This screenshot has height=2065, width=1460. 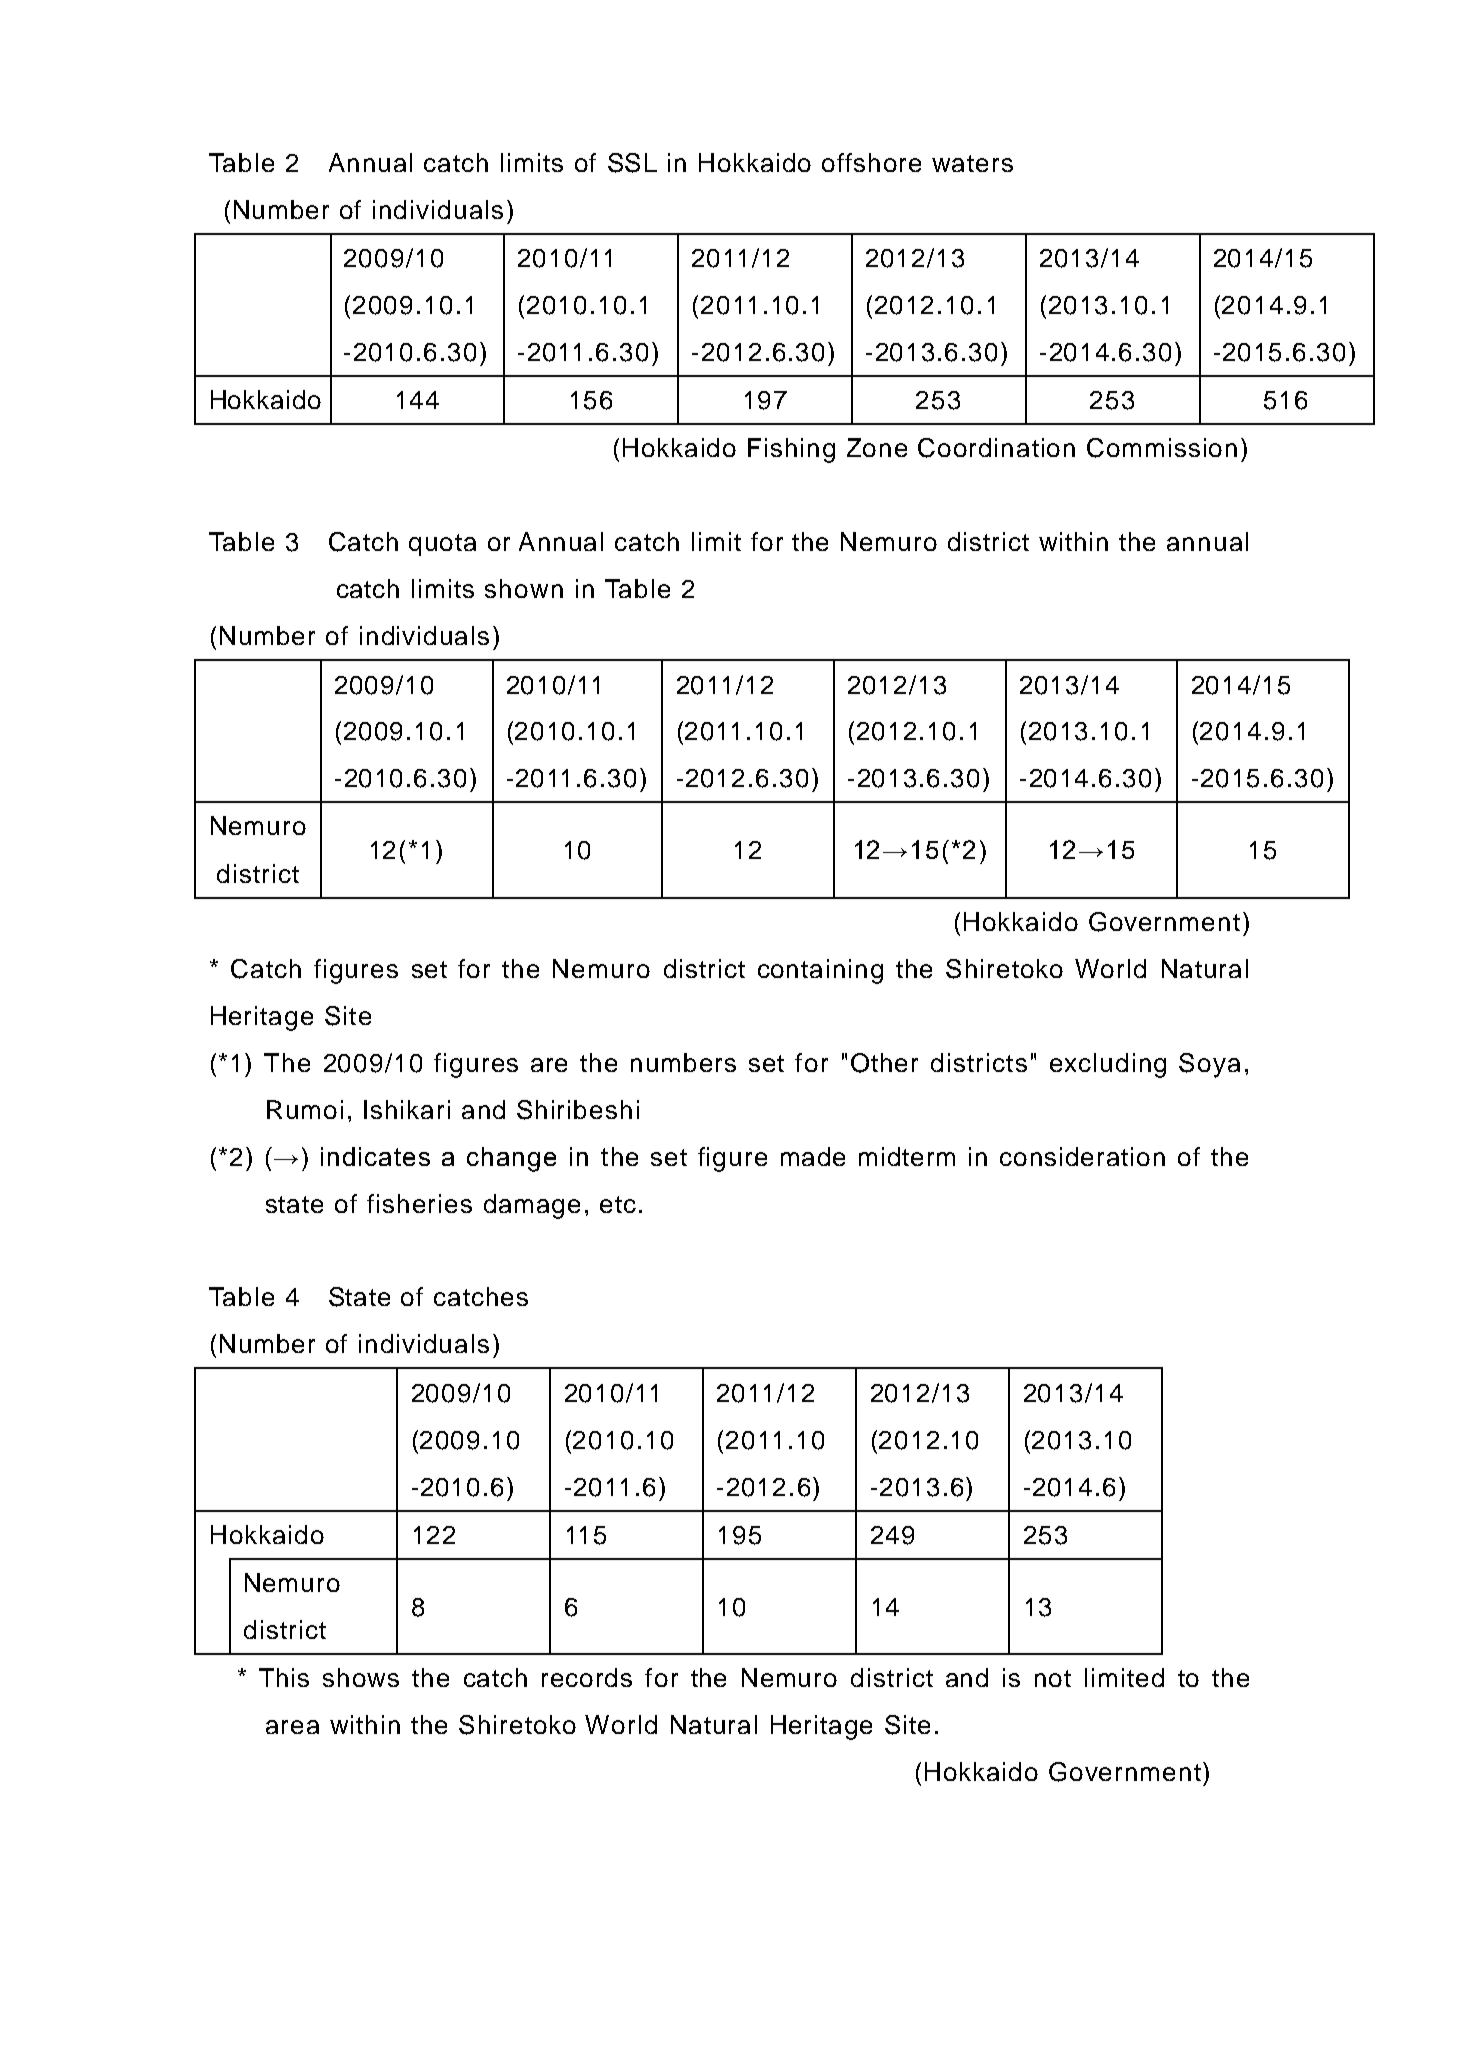 I want to click on Ishikari, so click(x=407, y=1109).
